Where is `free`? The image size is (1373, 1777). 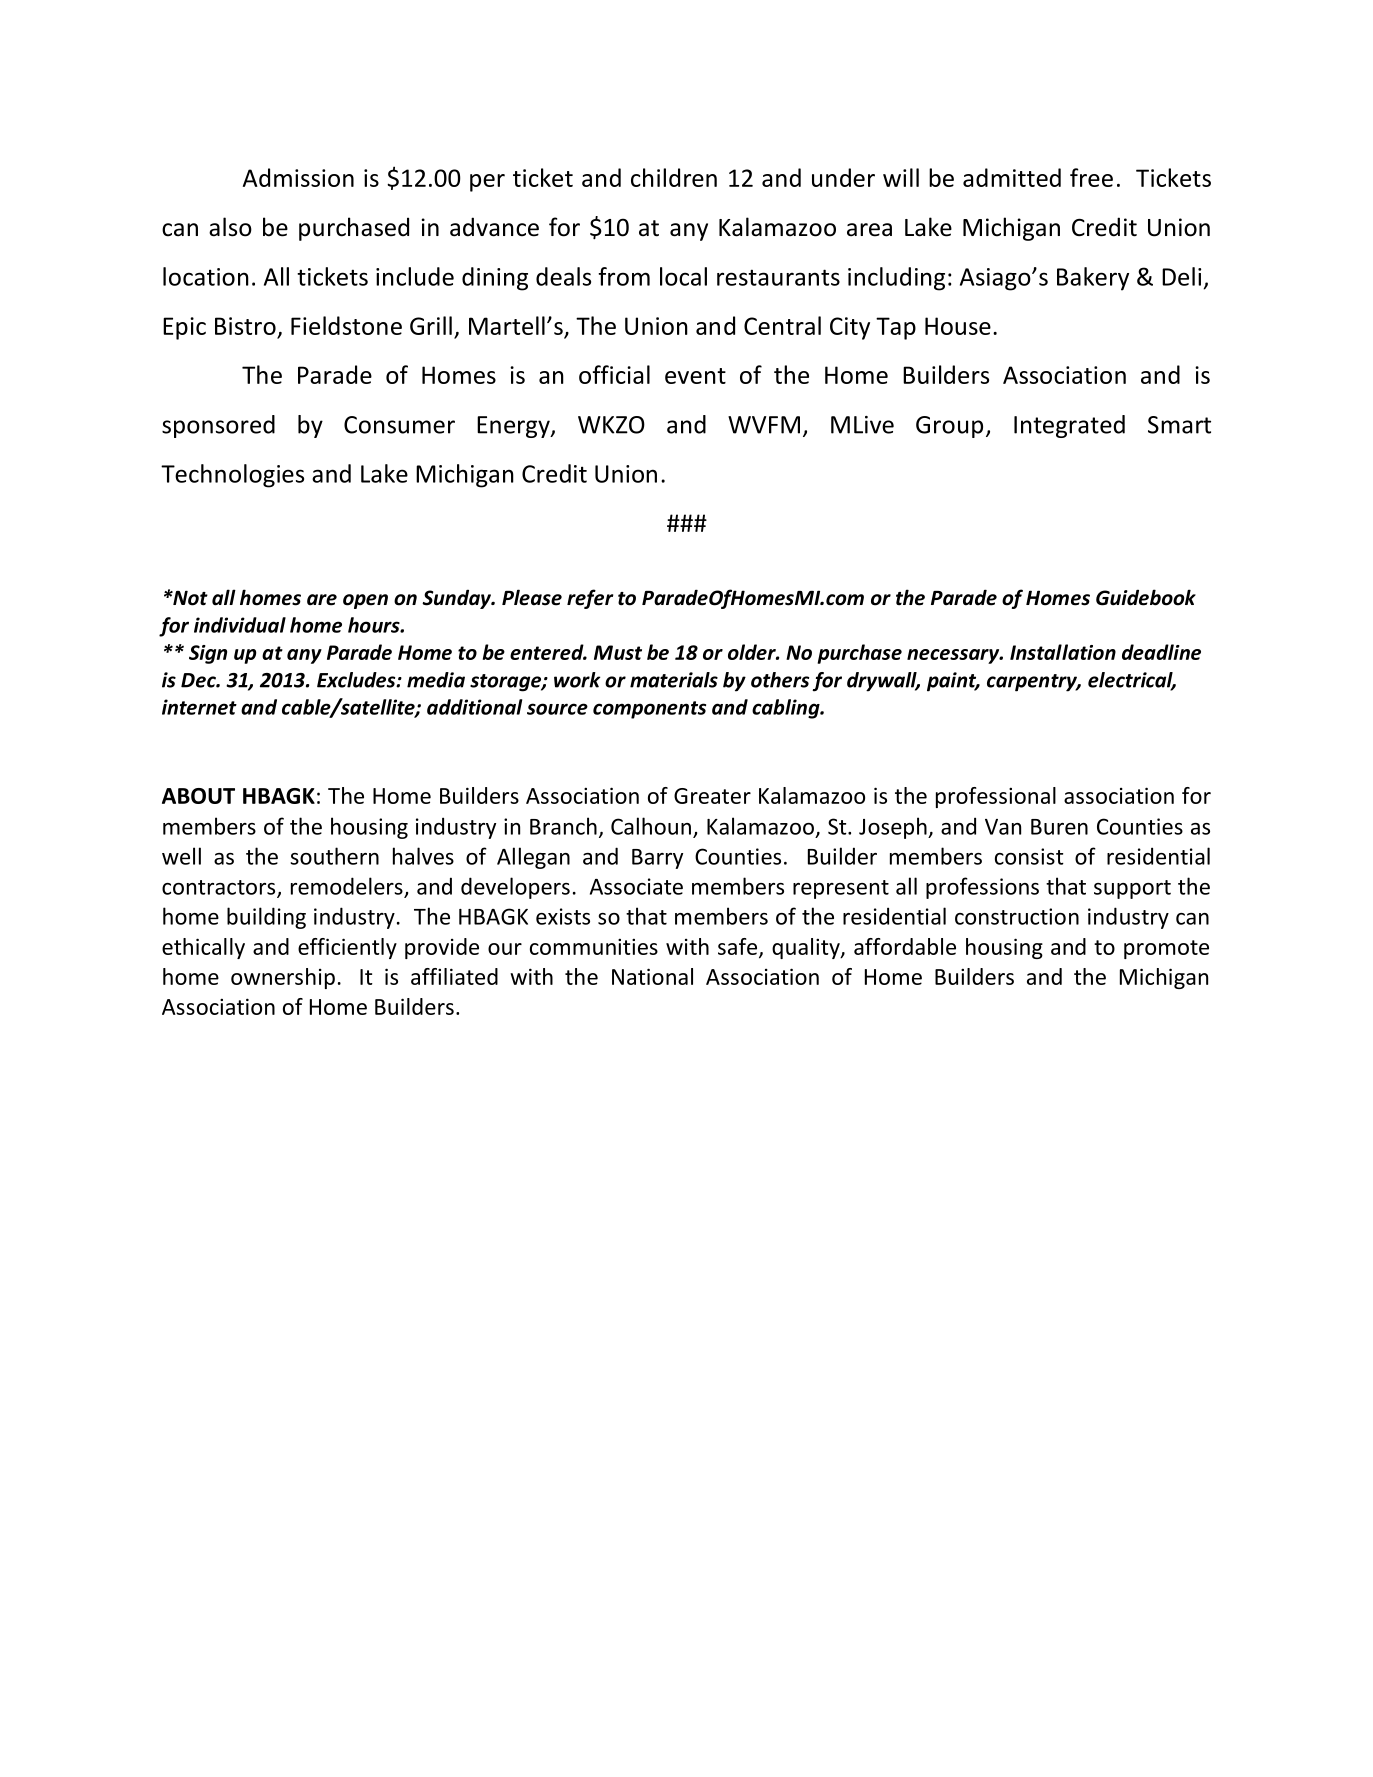 free is located at coordinates (1091, 177).
